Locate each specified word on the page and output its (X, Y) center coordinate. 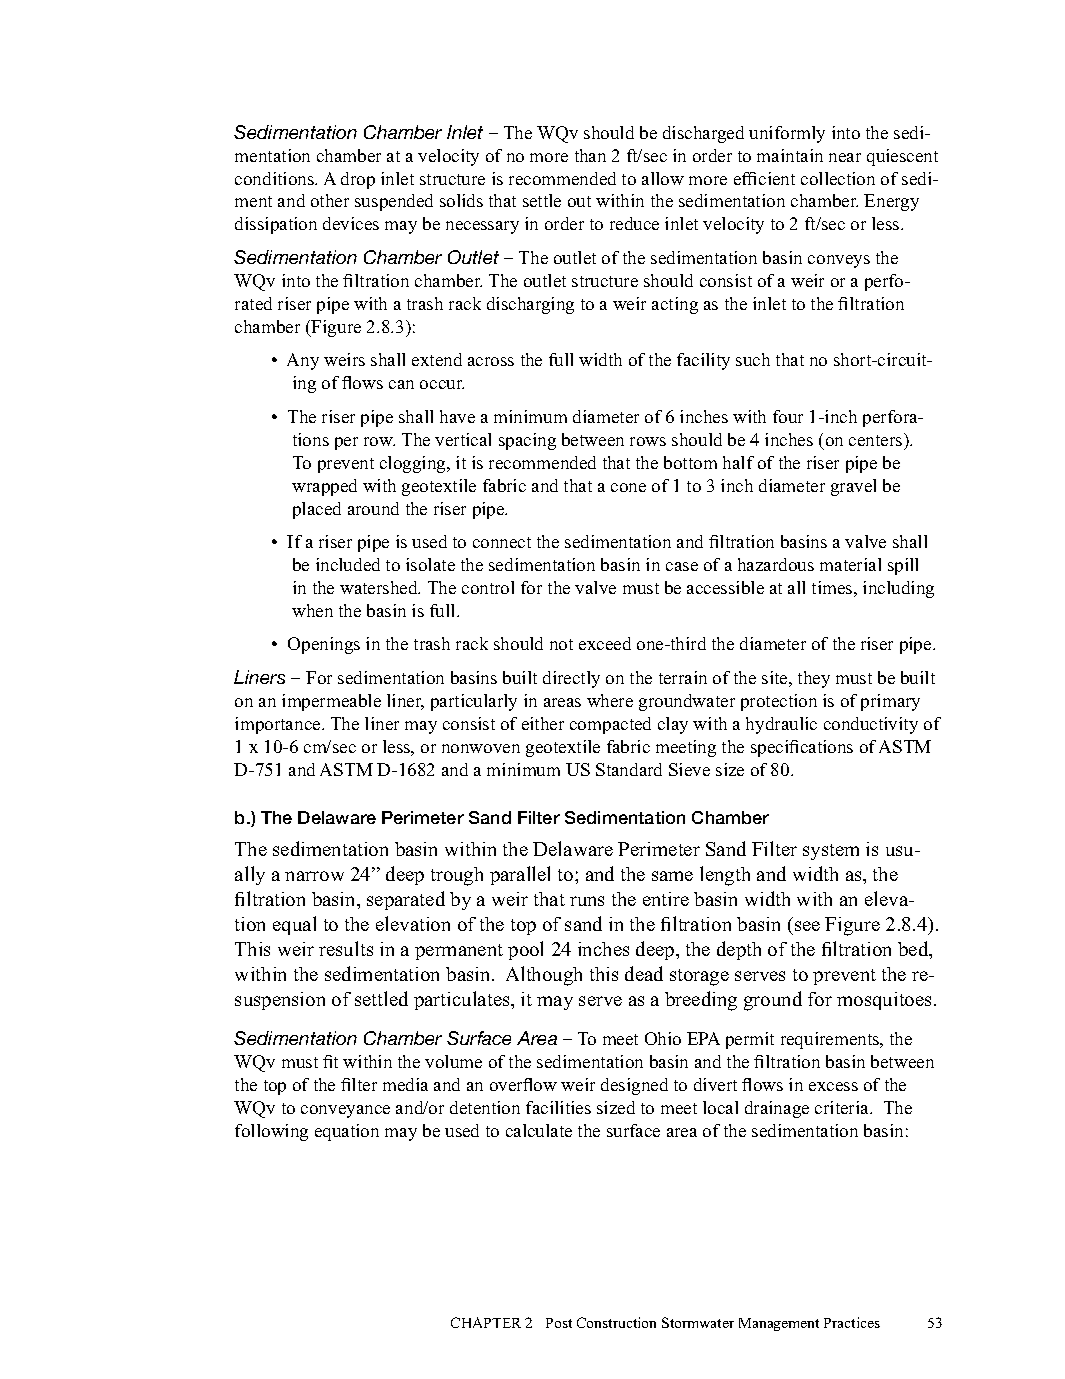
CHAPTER (486, 1322)
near (845, 157)
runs (587, 901)
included (348, 564)
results (346, 948)
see (807, 926)
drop (358, 180)
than (590, 155)
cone (628, 487)
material (850, 564)
